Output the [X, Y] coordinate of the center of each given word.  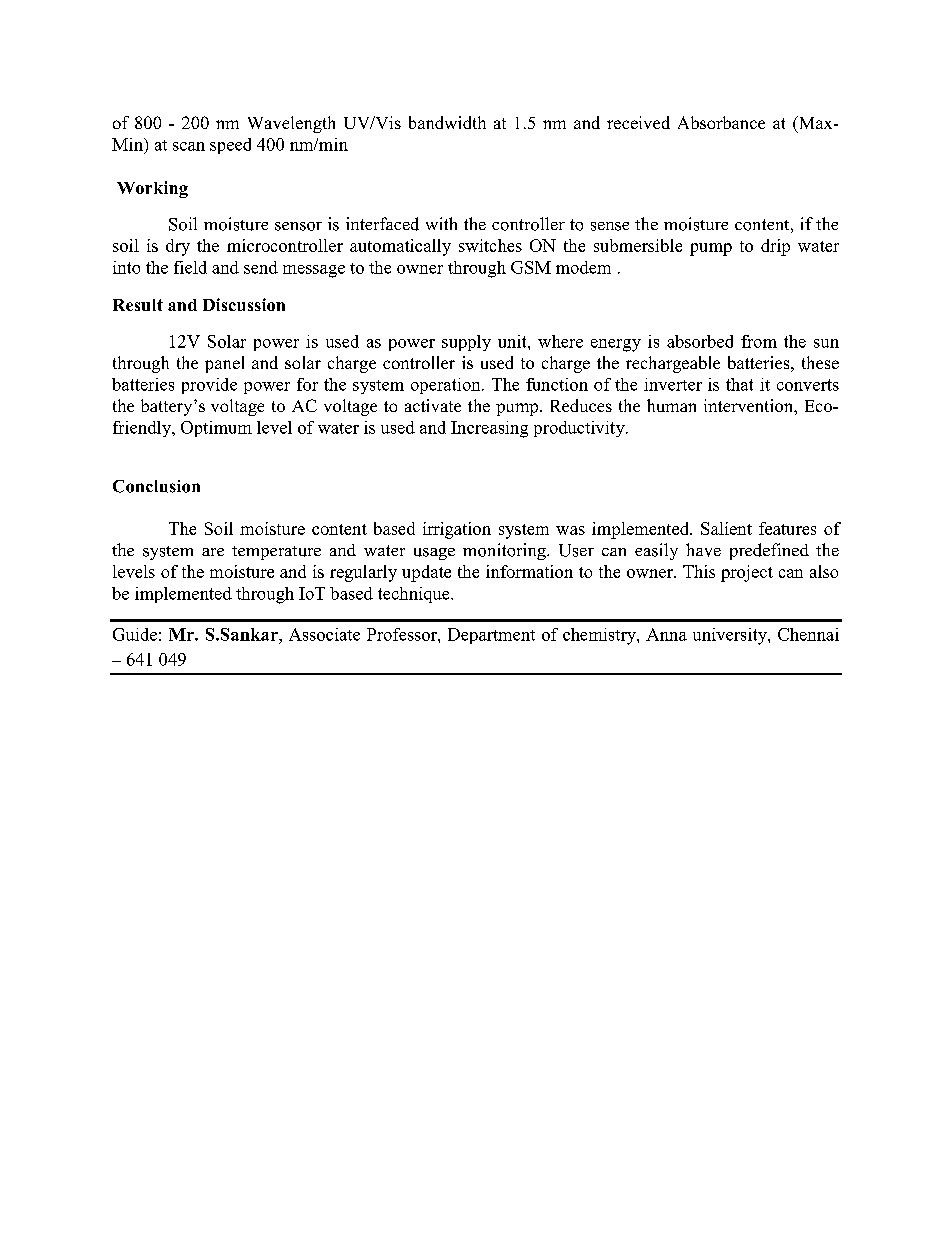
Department [491, 636]
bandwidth [447, 122]
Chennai [808, 634]
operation [447, 386]
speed [230, 146]
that [739, 384]
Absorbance [721, 122]
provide [209, 386]
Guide [135, 634]
